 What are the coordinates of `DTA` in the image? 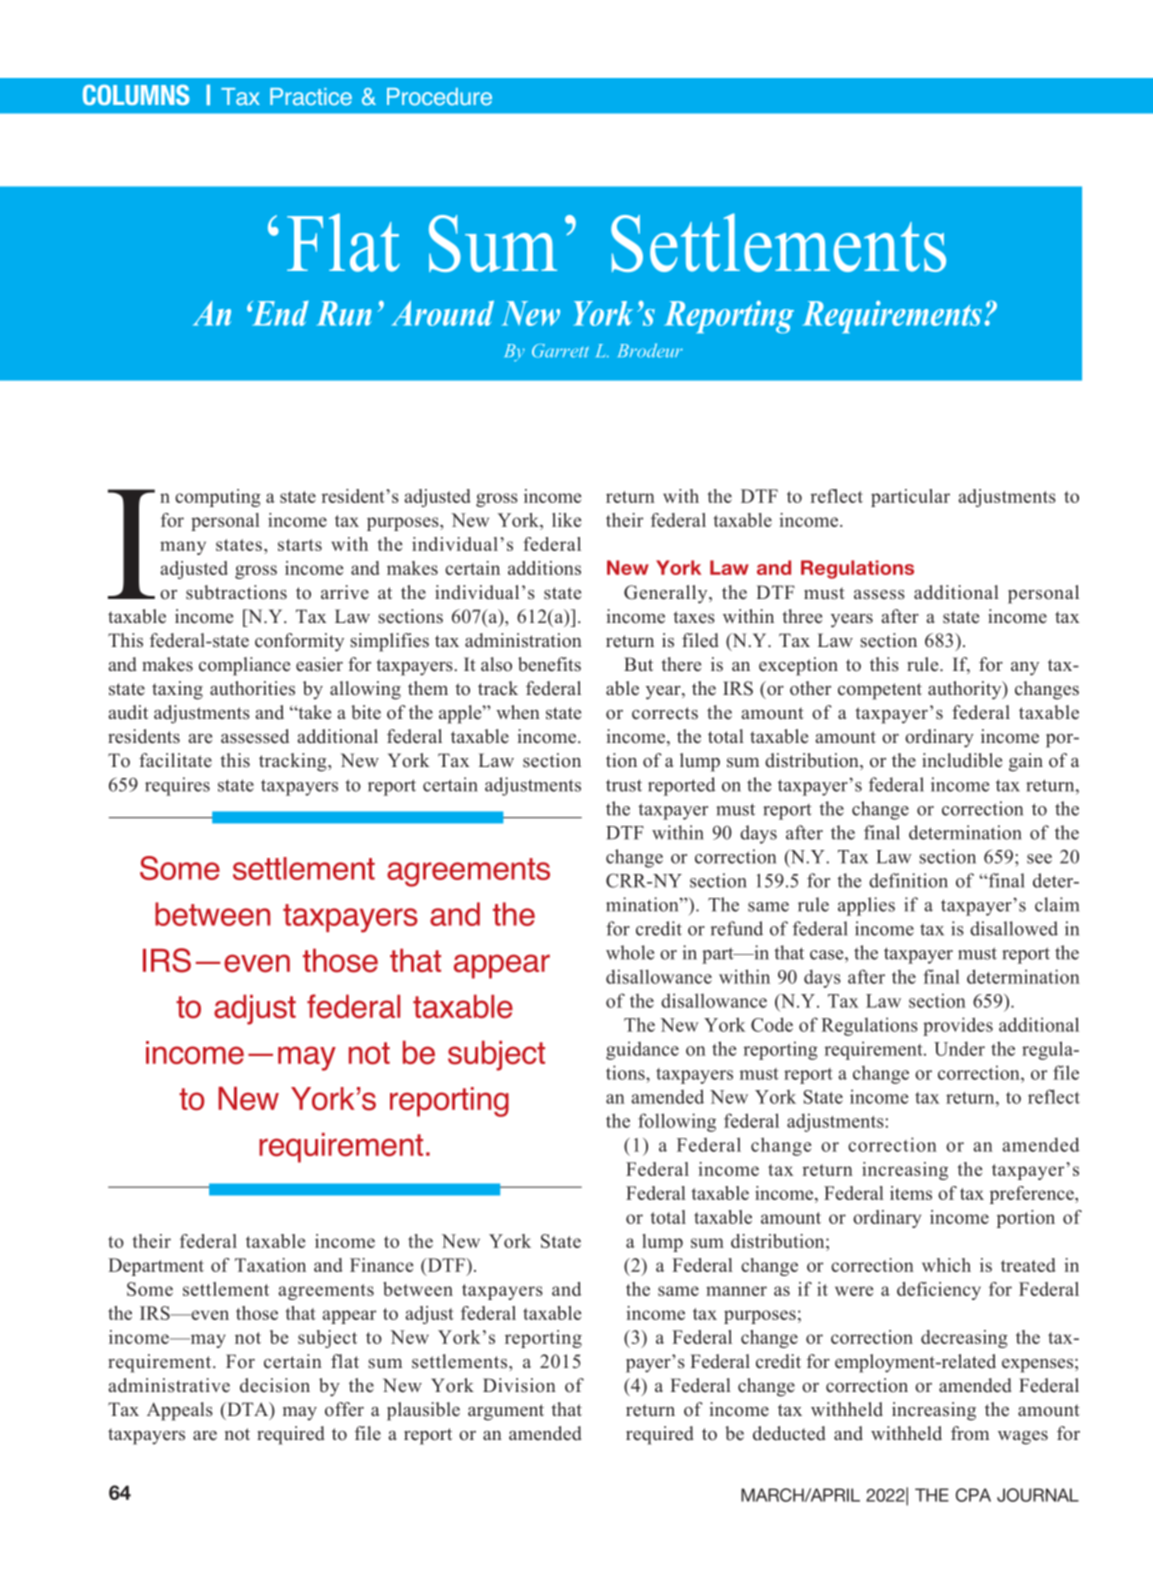 It's located at (248, 1409).
